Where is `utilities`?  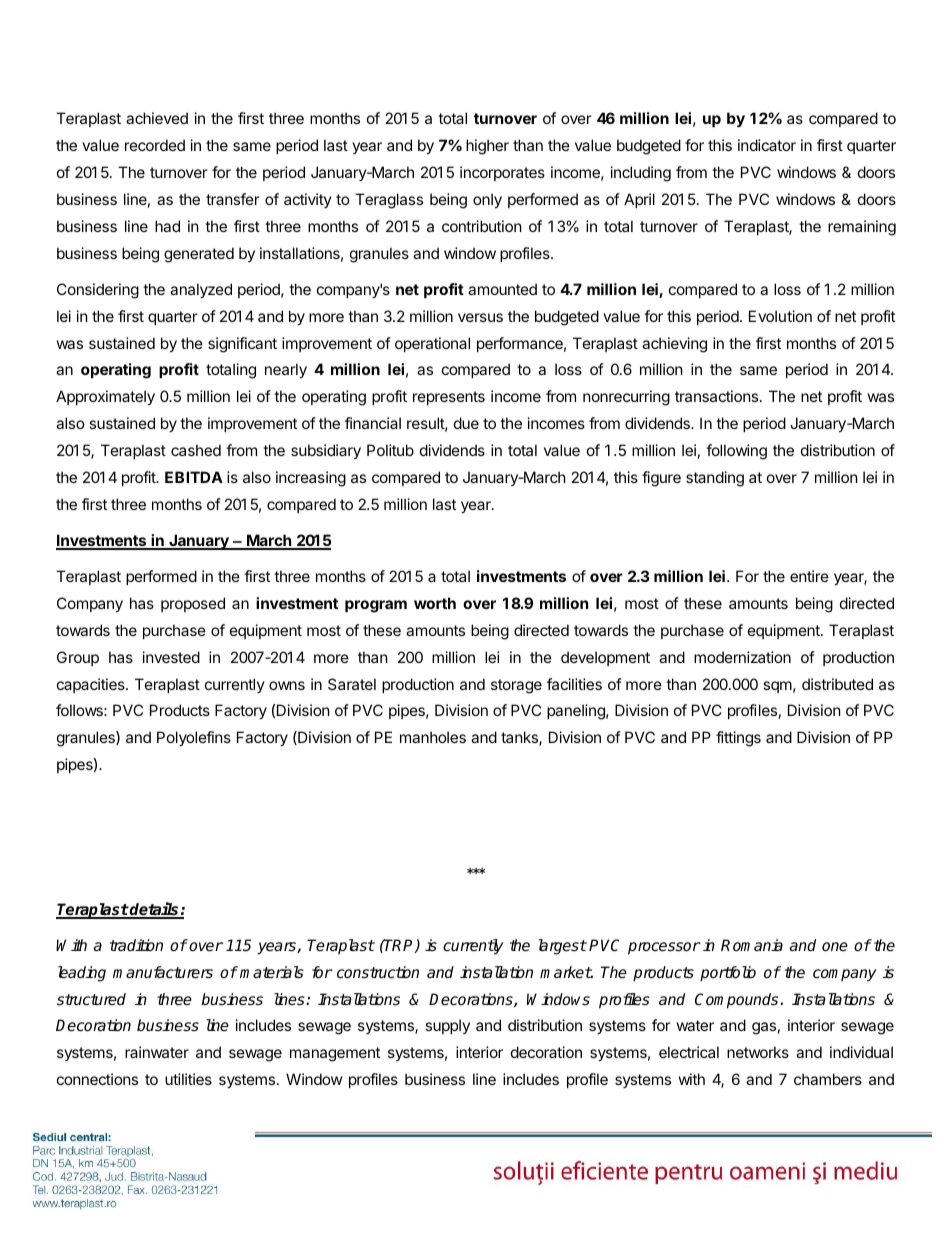
utilities is located at coordinates (188, 1079).
